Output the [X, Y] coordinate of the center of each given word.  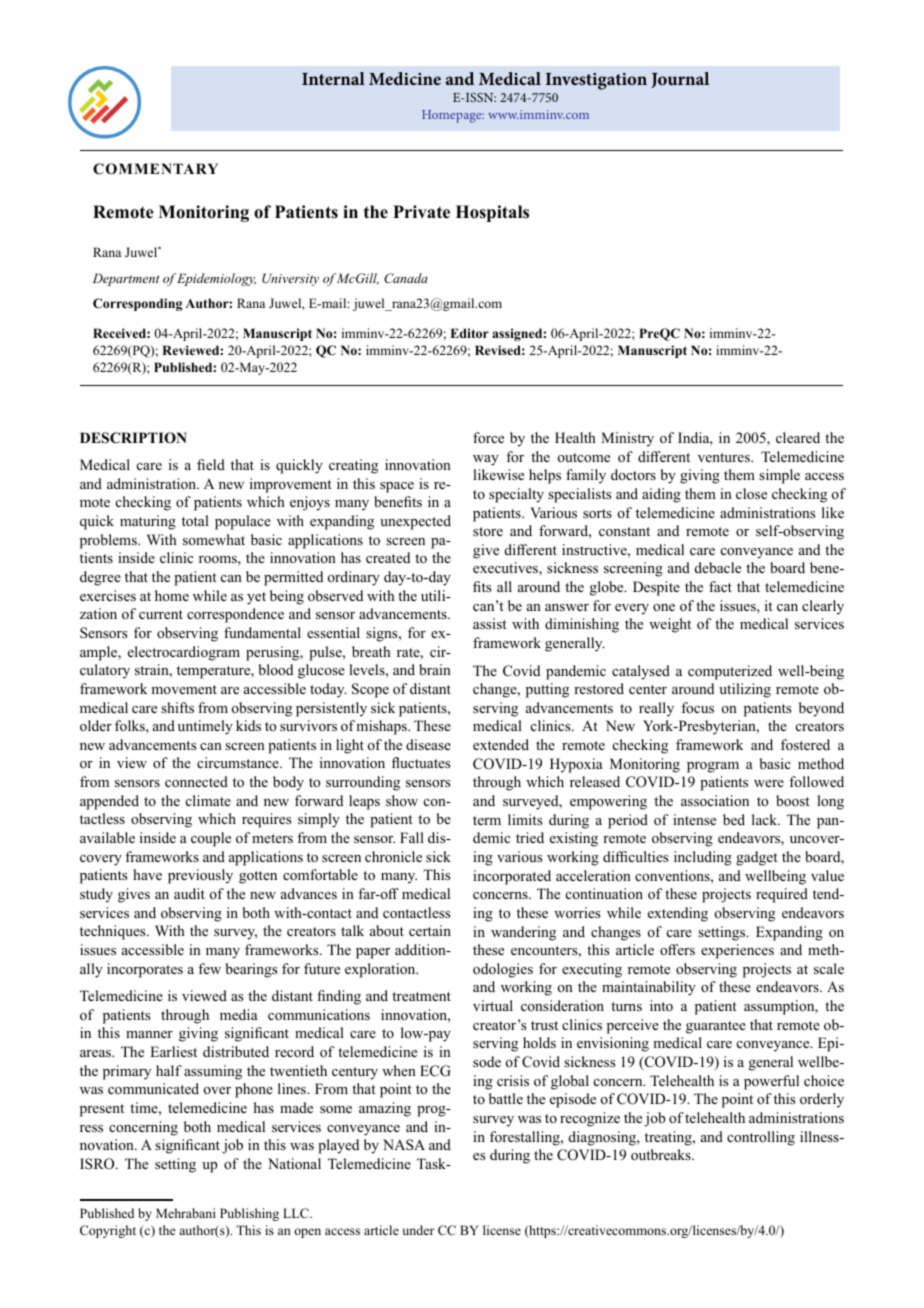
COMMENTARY [155, 169]
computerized [730, 672]
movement [184, 689]
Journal [680, 80]
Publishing [249, 1214]
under [418, 1230]
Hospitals [492, 213]
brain [435, 669]
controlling [761, 1138]
